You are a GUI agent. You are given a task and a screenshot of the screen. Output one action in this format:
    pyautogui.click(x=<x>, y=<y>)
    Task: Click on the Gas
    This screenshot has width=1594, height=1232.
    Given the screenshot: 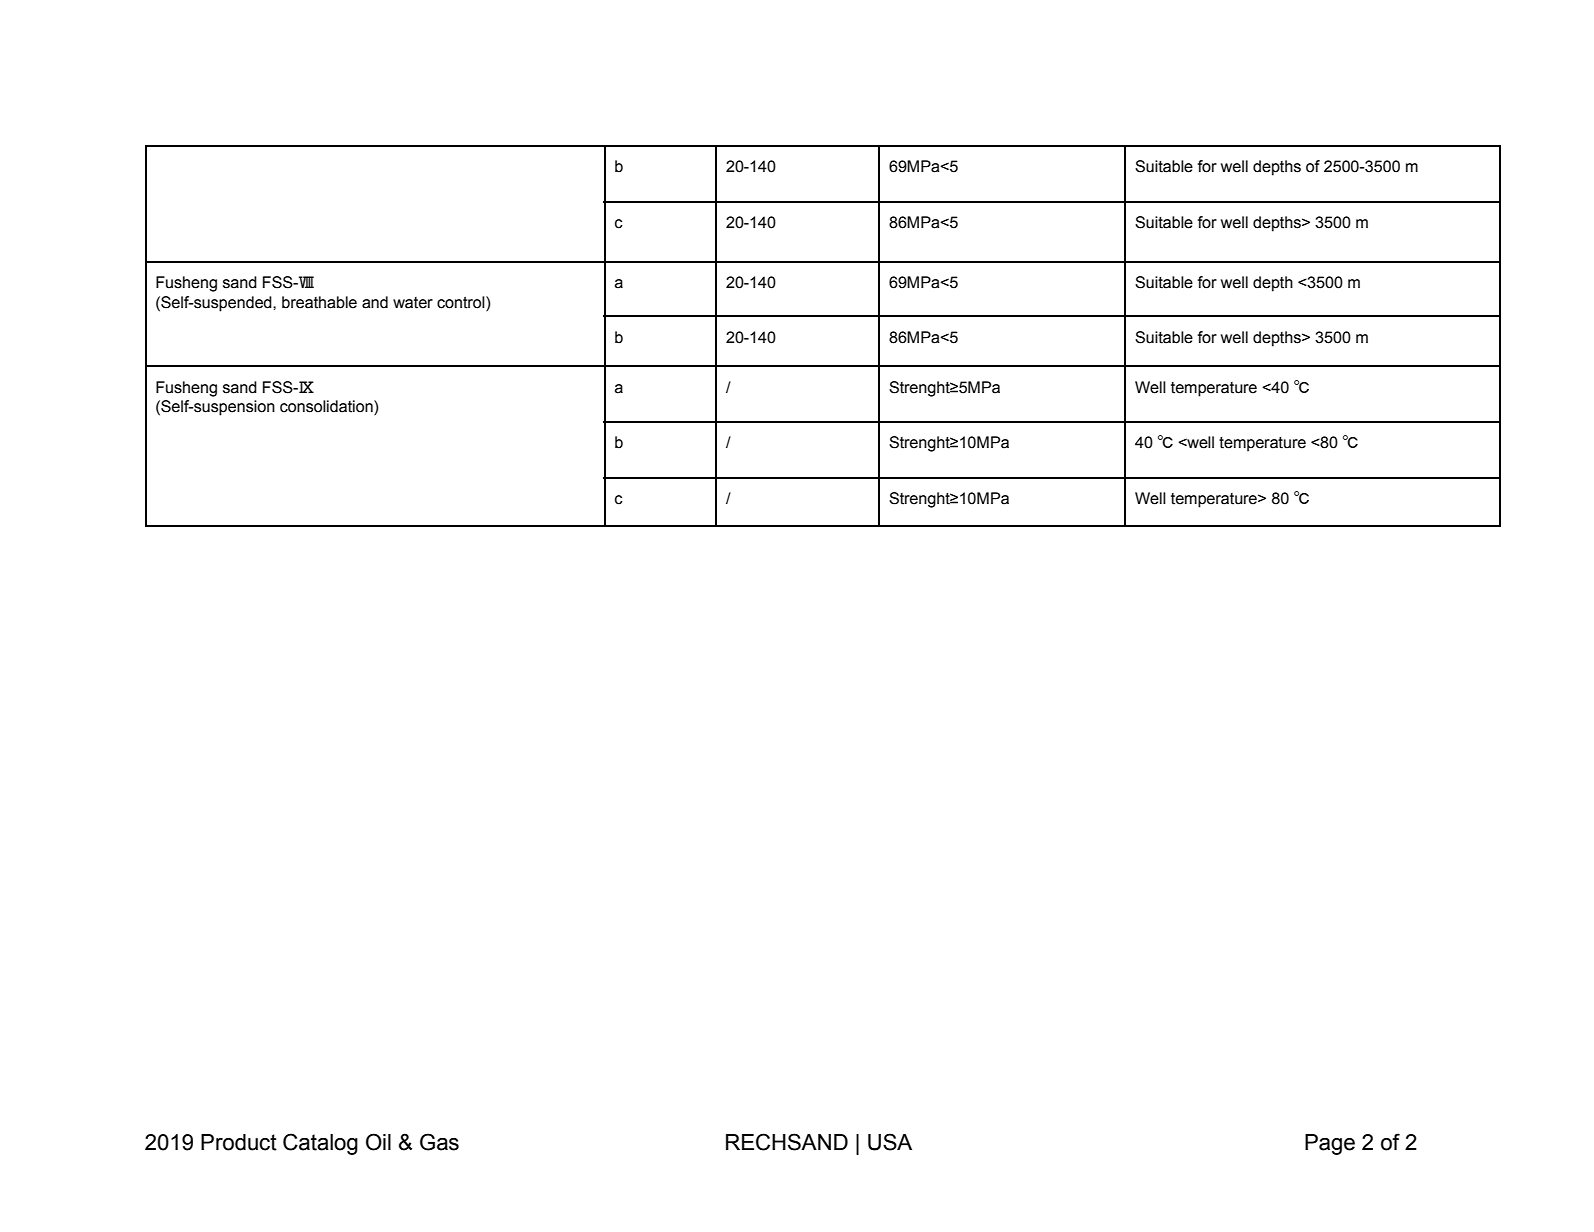 What is the action you would take?
    pyautogui.click(x=439, y=1142)
